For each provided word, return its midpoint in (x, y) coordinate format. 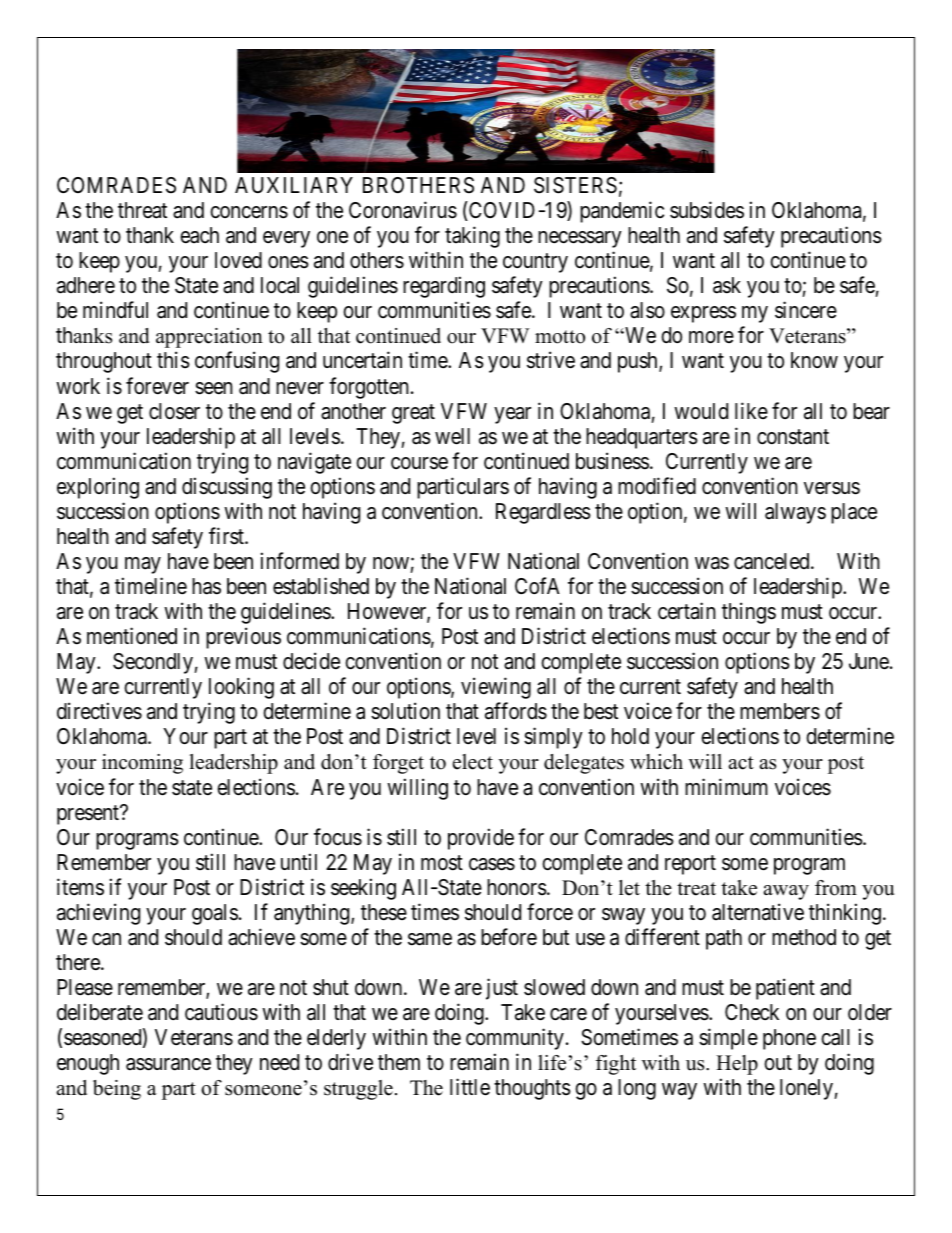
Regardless (543, 513)
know (814, 360)
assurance (168, 1064)
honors (517, 887)
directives (99, 711)
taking (472, 237)
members (780, 711)
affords (516, 711)
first (228, 536)
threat (142, 210)
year (512, 415)
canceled (773, 561)
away (786, 892)
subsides (707, 210)
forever (157, 386)
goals (215, 914)
